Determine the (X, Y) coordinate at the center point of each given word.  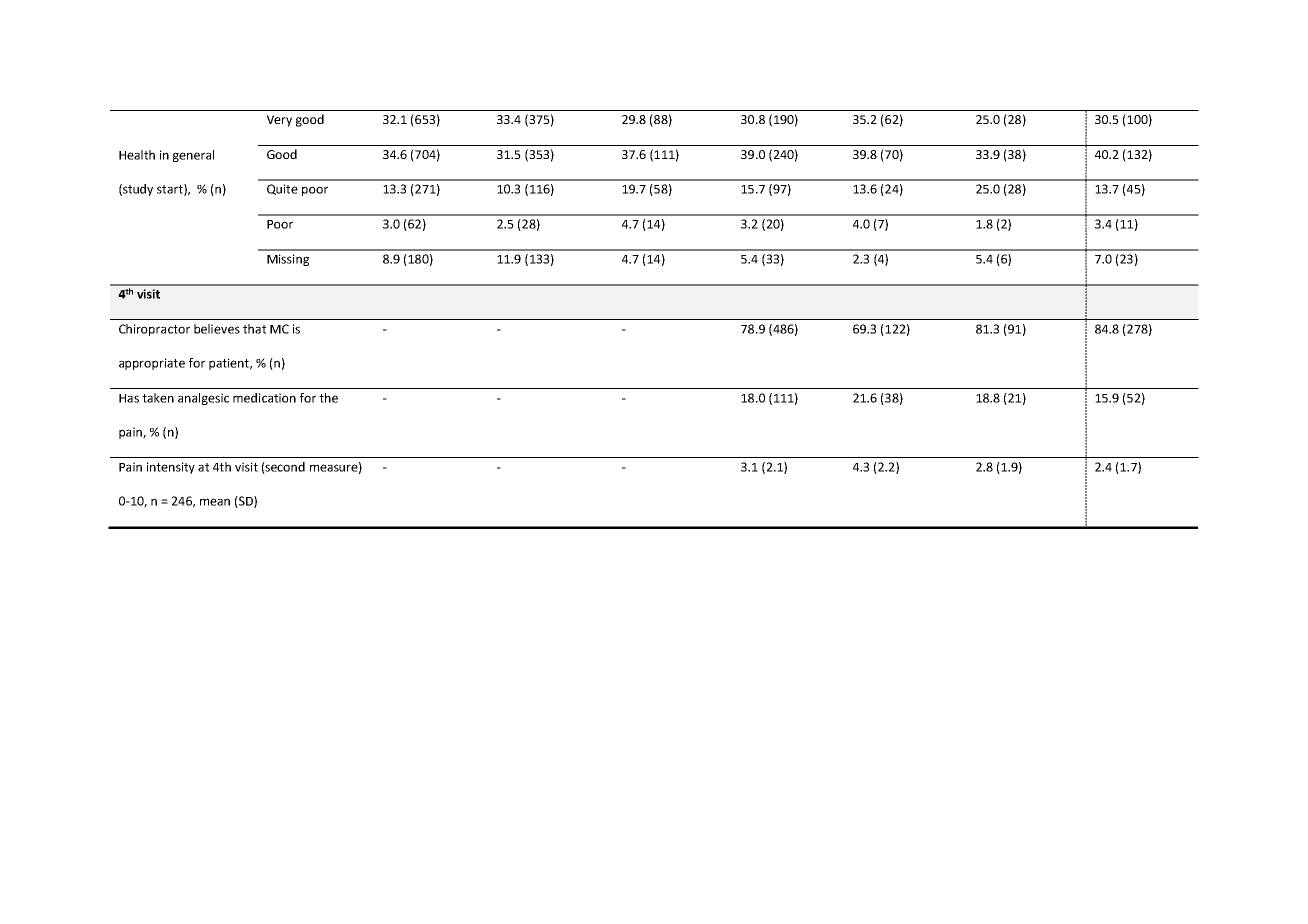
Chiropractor (154, 330)
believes (217, 329)
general (193, 156)
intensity (171, 468)
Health (137, 155)
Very (279, 121)
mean (215, 502)
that (254, 329)
